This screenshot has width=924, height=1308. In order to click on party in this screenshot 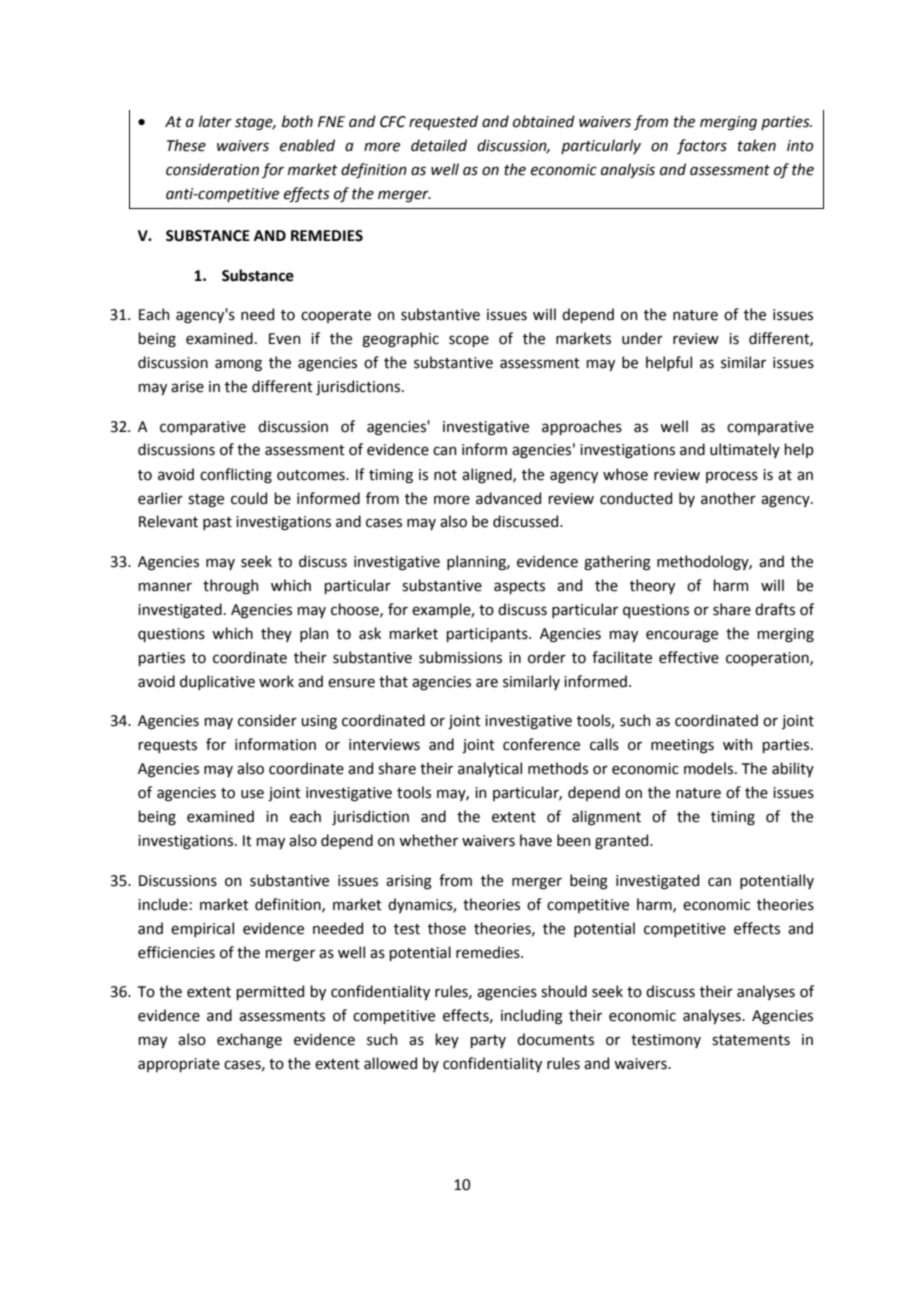, I will do `click(488, 1041)`.
